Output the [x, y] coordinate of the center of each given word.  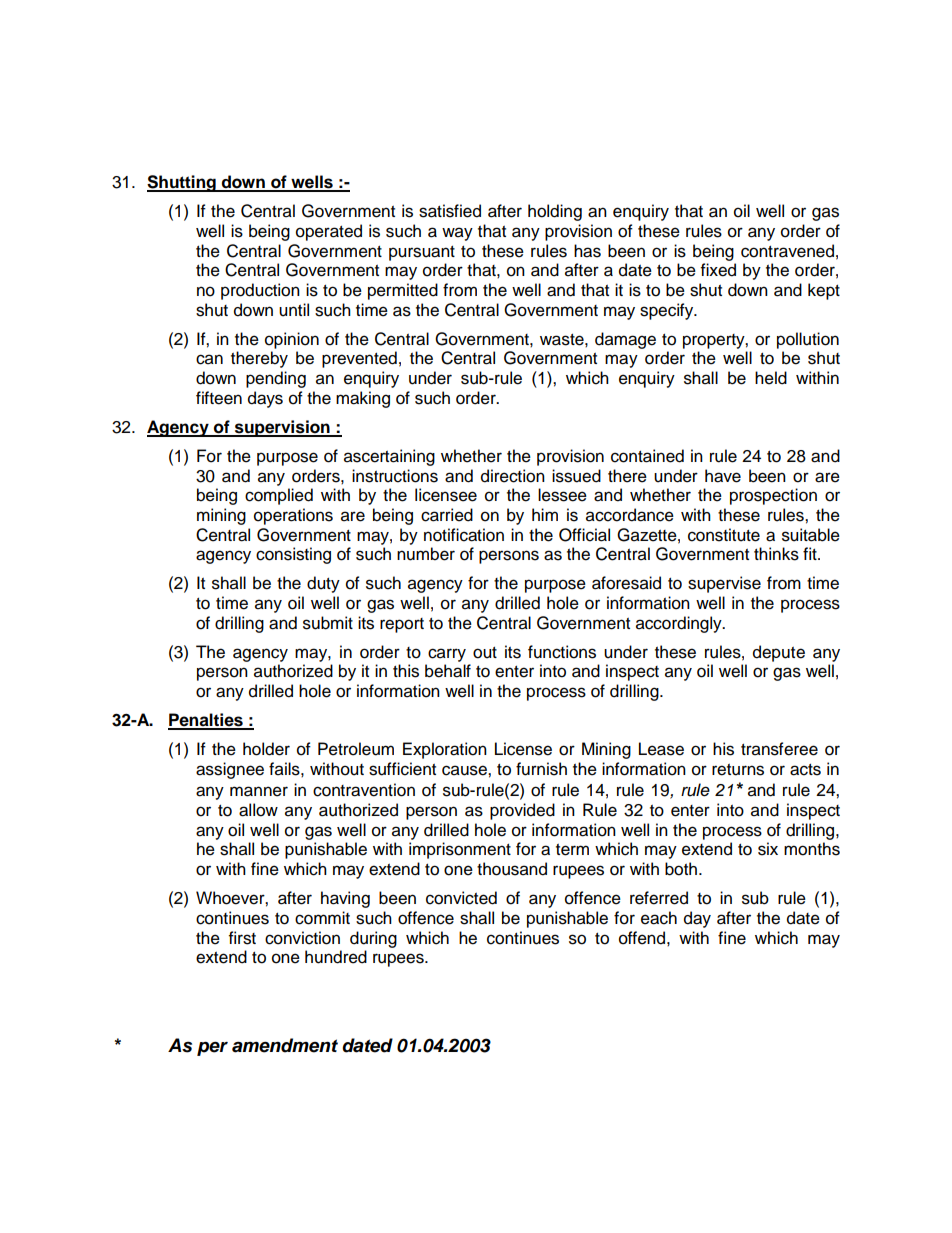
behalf [448, 671]
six [768, 849]
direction [513, 476]
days [265, 399]
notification [464, 535]
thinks [776, 554]
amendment [285, 1045]
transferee [779, 749]
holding [555, 212]
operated [329, 232]
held [771, 378]
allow [258, 810]
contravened [787, 251]
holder [266, 749]
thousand [512, 869]
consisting [293, 555]
